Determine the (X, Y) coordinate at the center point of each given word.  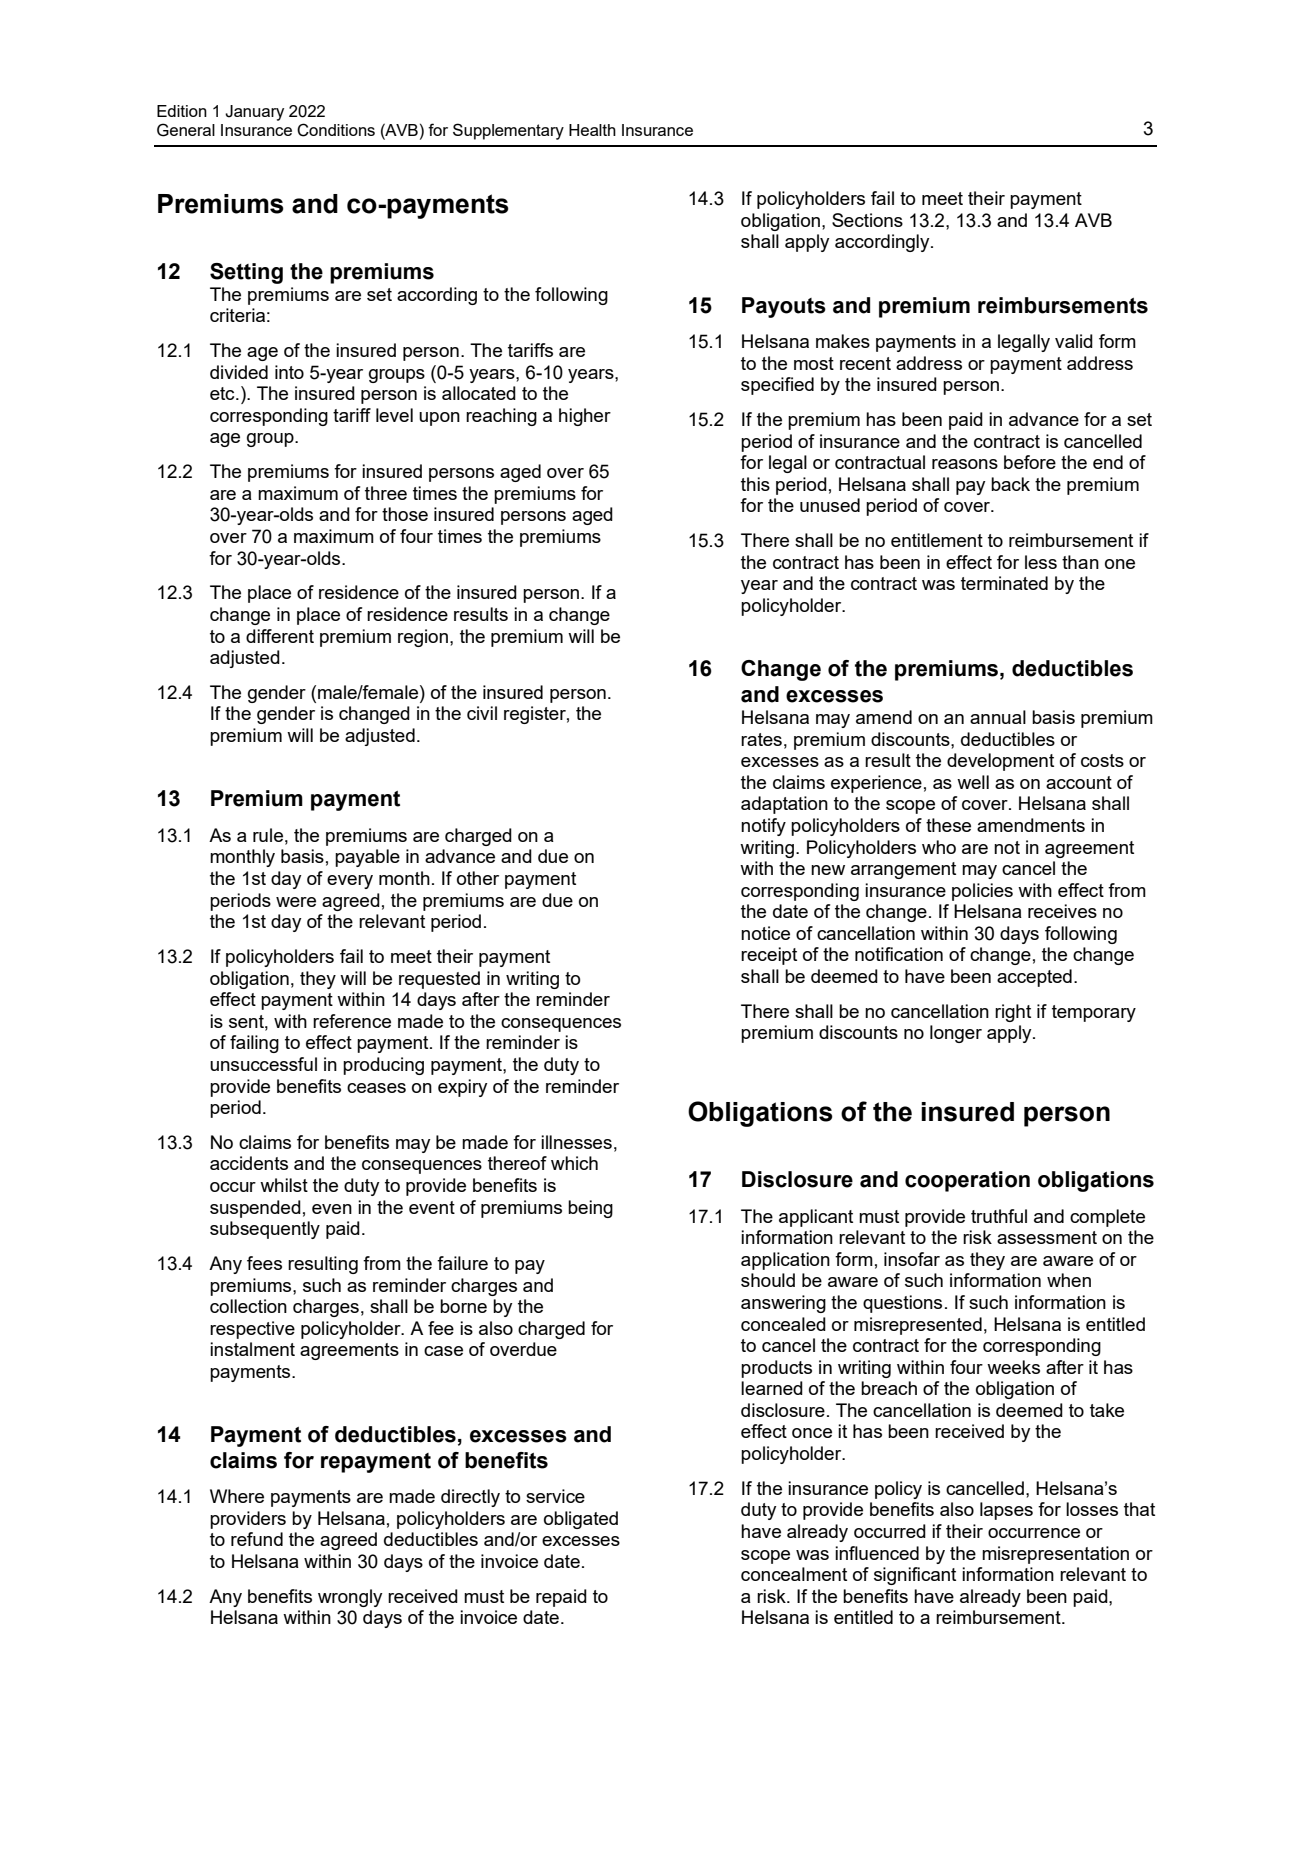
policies (982, 892)
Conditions (336, 130)
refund (257, 1539)
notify (763, 827)
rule (268, 835)
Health (592, 130)
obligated (581, 1520)
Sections (867, 220)
